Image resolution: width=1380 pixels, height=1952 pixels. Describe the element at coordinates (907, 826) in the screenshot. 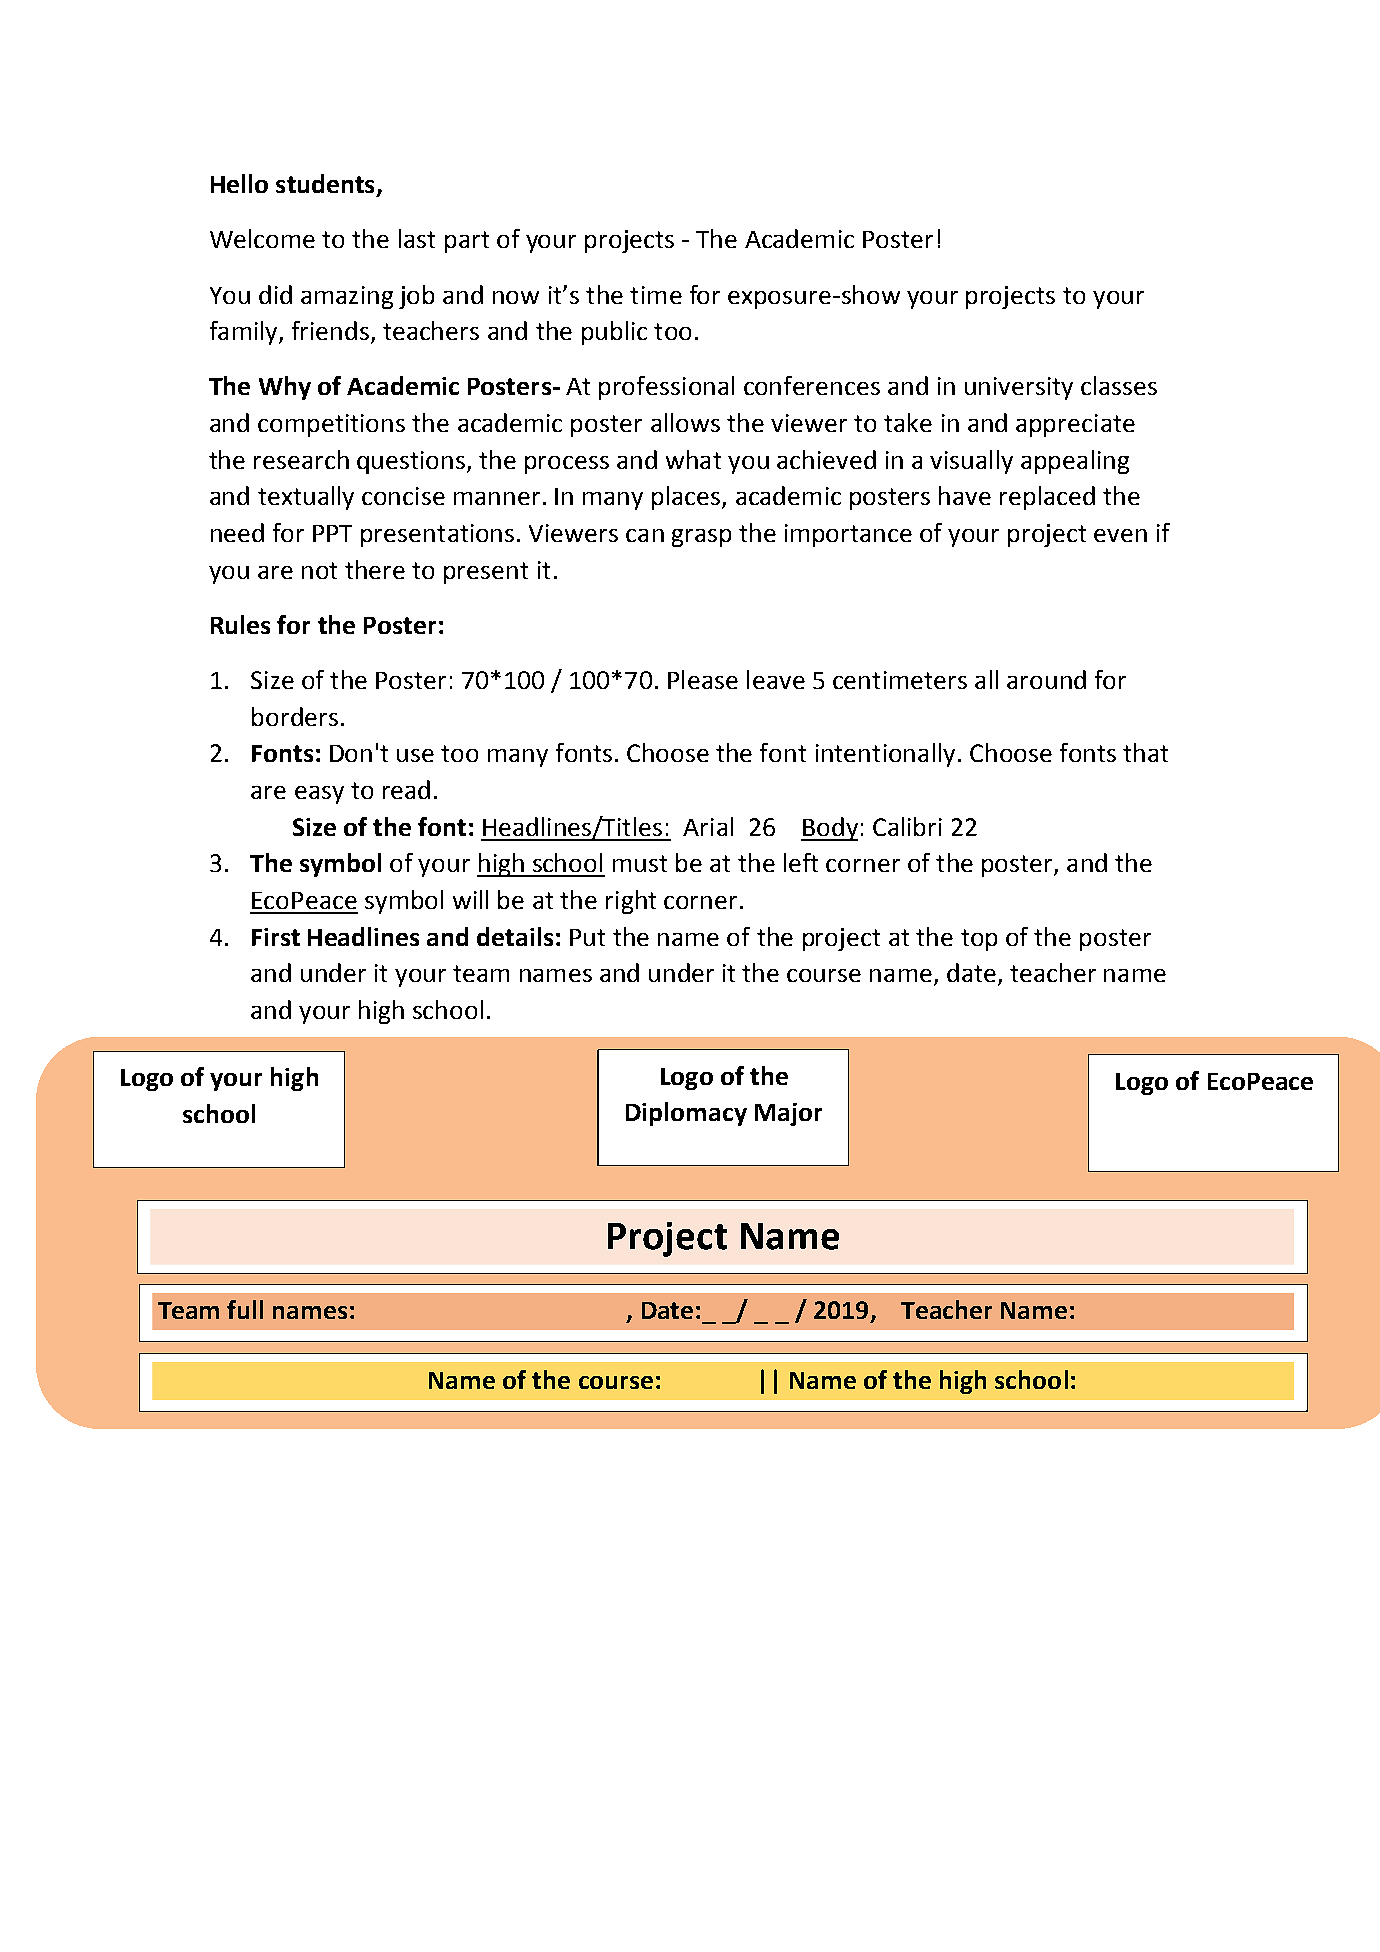

I see `Calibri` at that location.
